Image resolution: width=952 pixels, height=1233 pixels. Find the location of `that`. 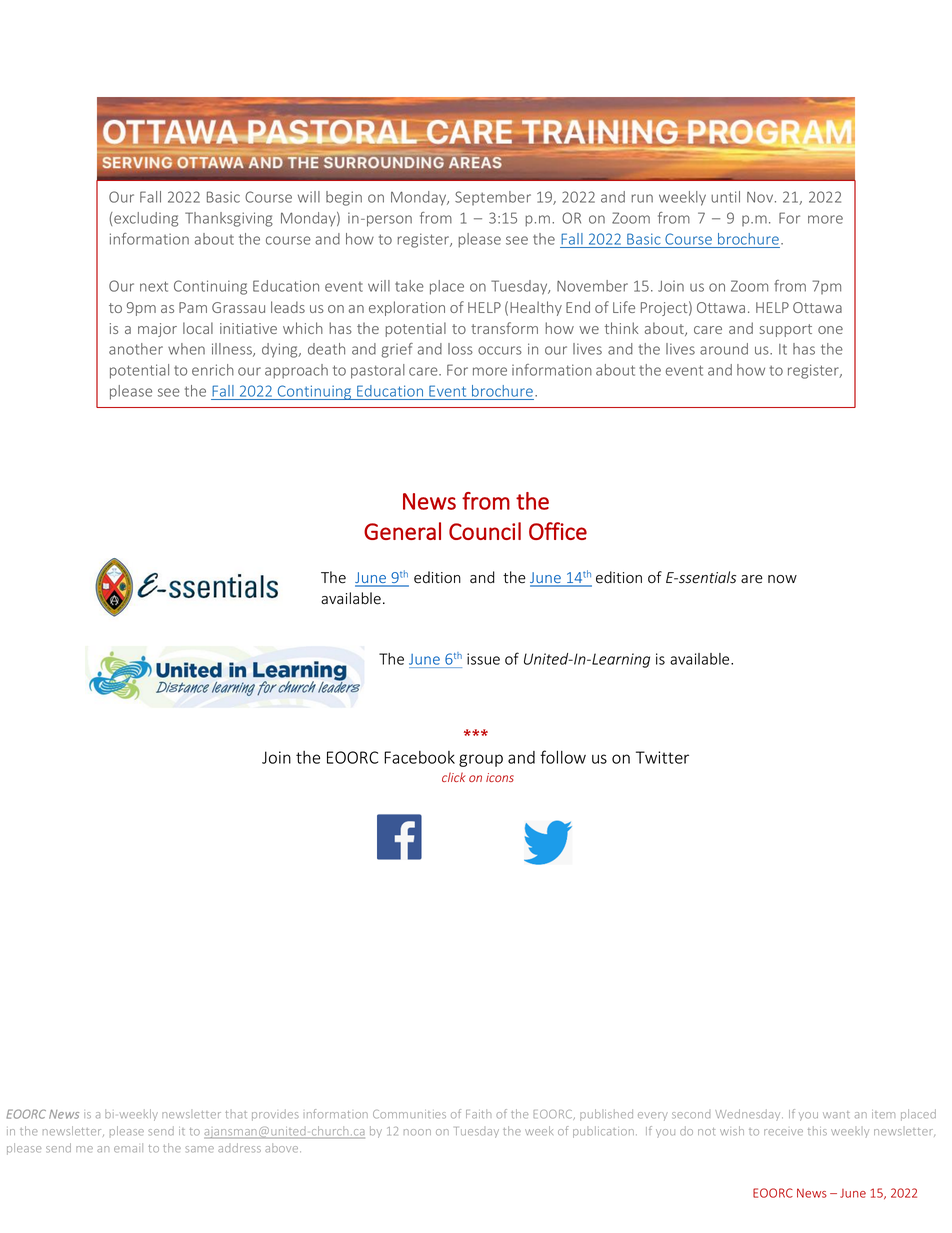

that is located at coordinates (236, 1115).
